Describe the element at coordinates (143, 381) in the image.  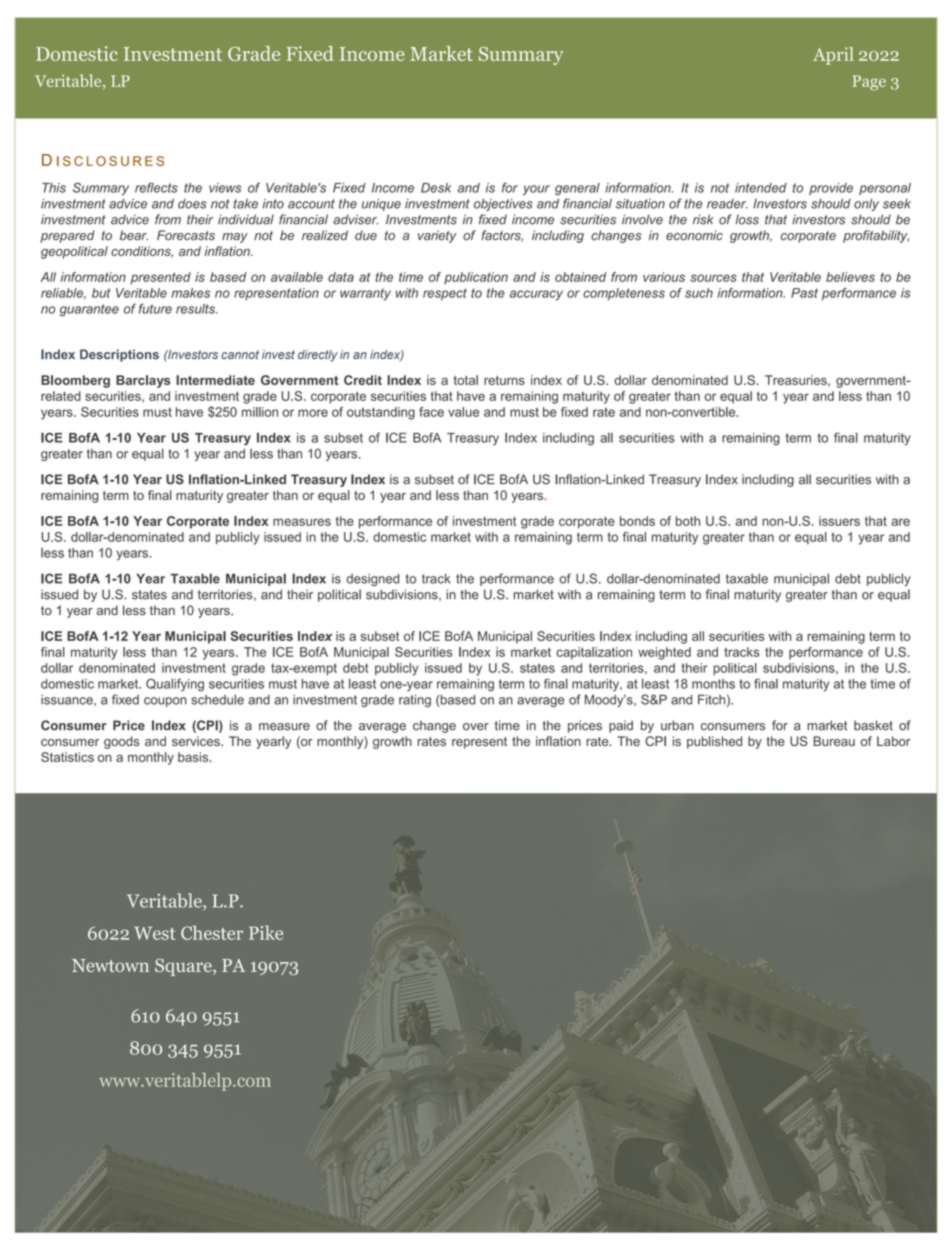
I see `Barclays` at that location.
